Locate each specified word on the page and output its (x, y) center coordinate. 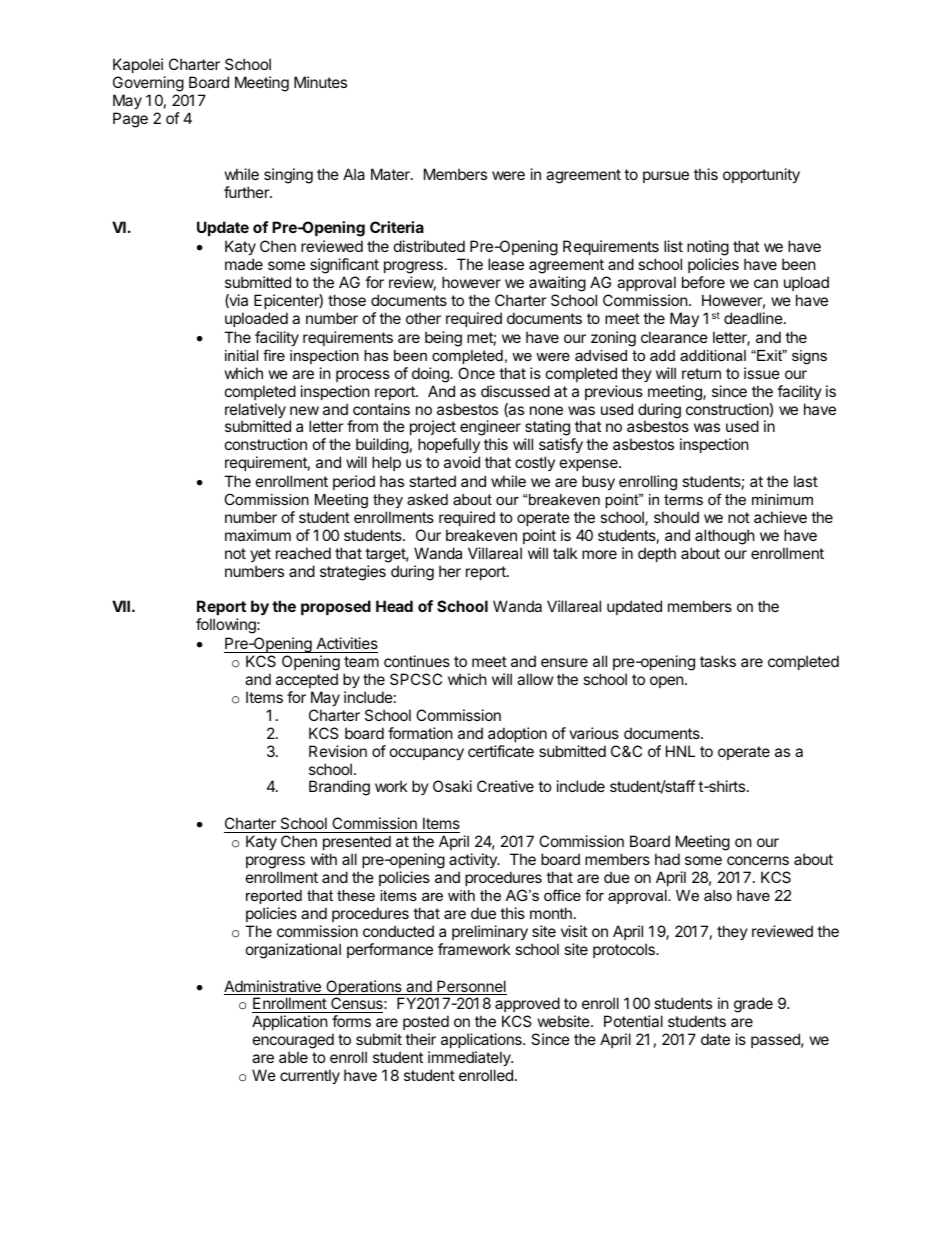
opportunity (761, 175)
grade (753, 1005)
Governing (148, 84)
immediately (470, 1058)
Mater (391, 174)
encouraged (293, 1042)
